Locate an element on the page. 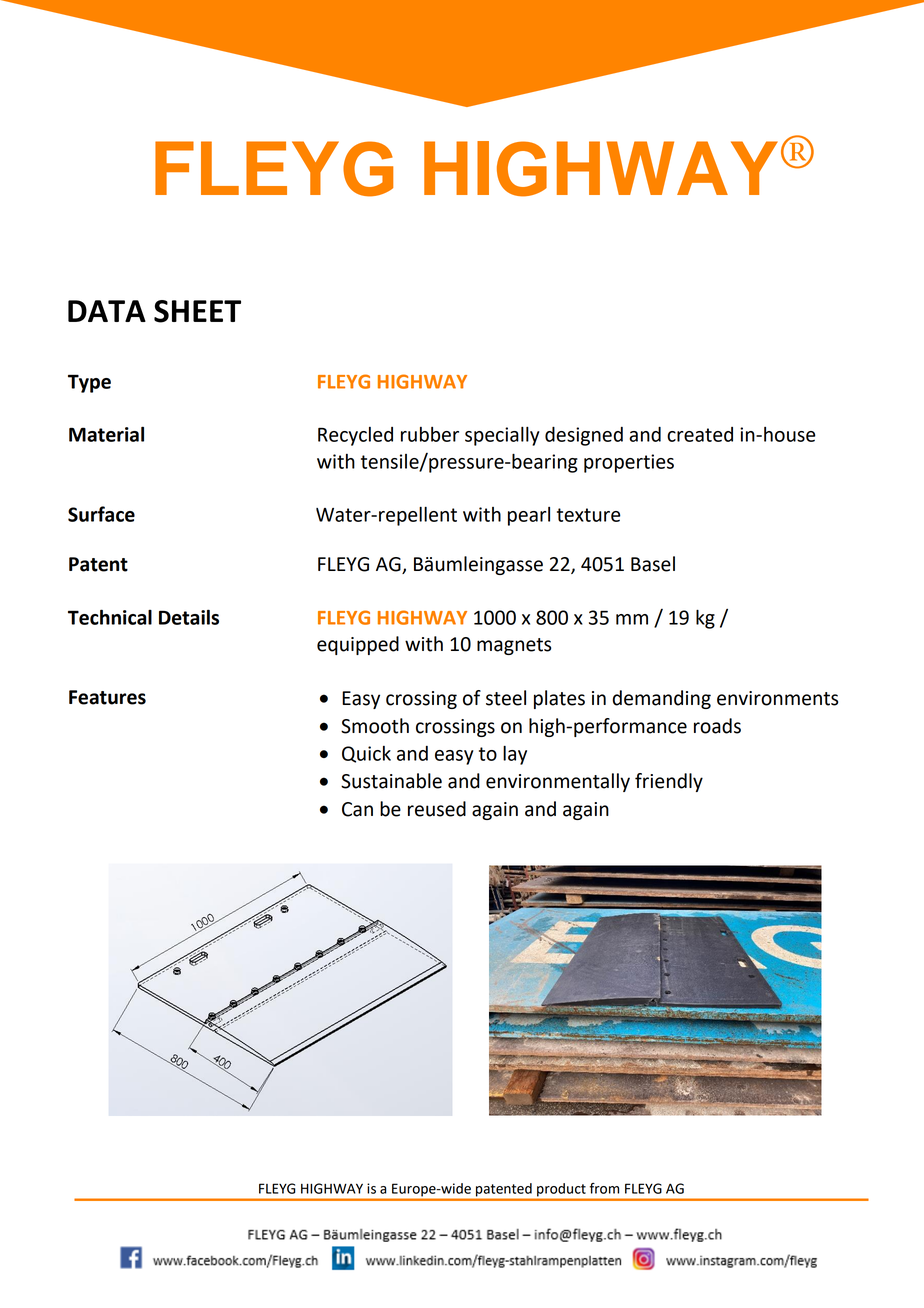 The image size is (924, 1308). friendly is located at coordinates (669, 782).
